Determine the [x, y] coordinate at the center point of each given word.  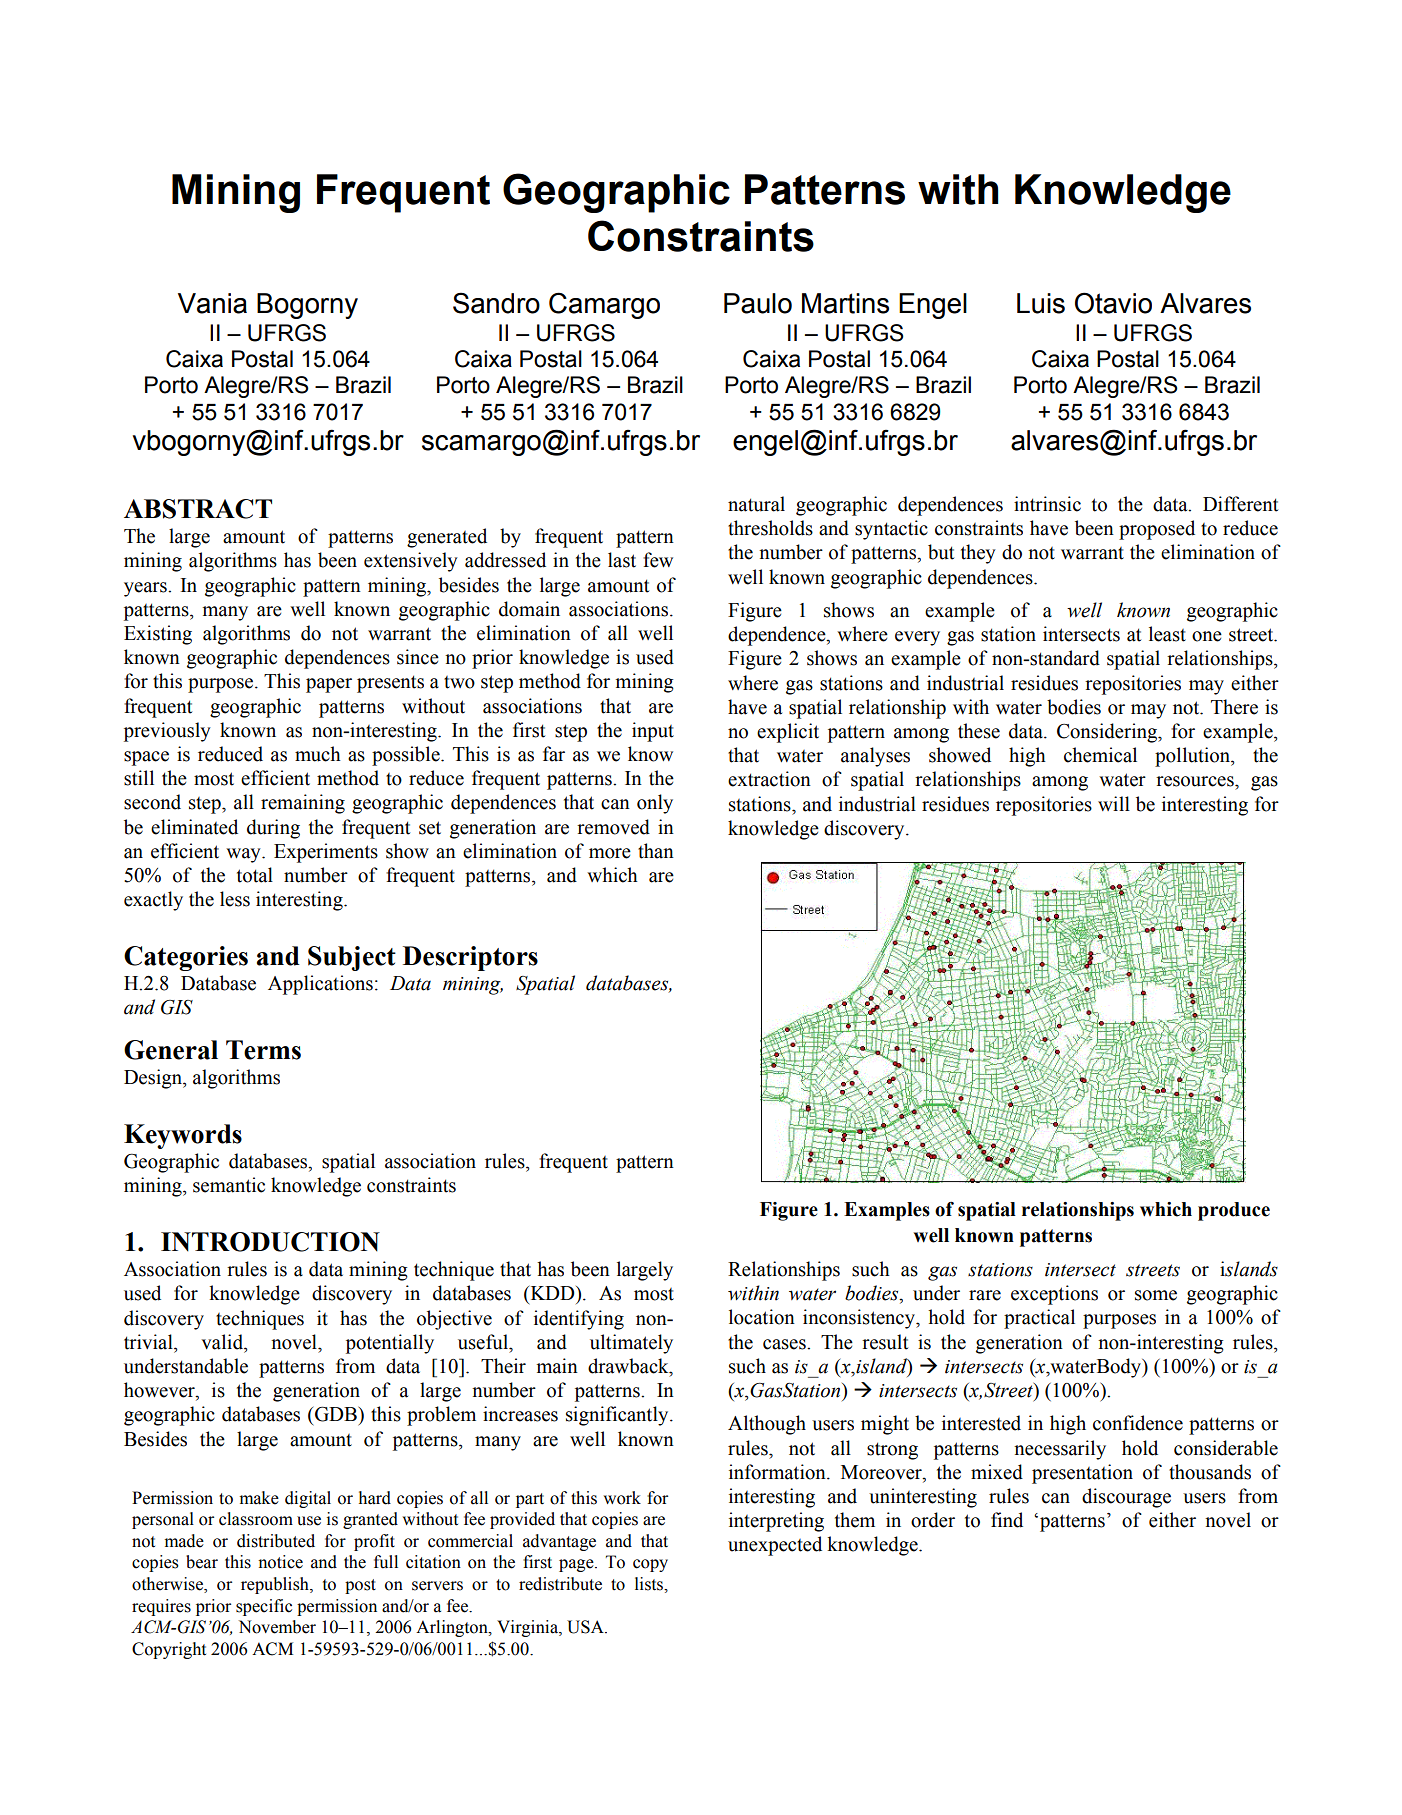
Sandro [496, 303]
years [146, 589]
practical [1039, 1319]
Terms [263, 1050]
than [656, 851]
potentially [390, 1344]
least [1167, 634]
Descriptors [470, 958]
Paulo [758, 303]
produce [1234, 1211]
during [273, 829]
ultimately [631, 1344]
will [1114, 803]
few [658, 560]
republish [276, 1585]
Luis [1041, 303]
